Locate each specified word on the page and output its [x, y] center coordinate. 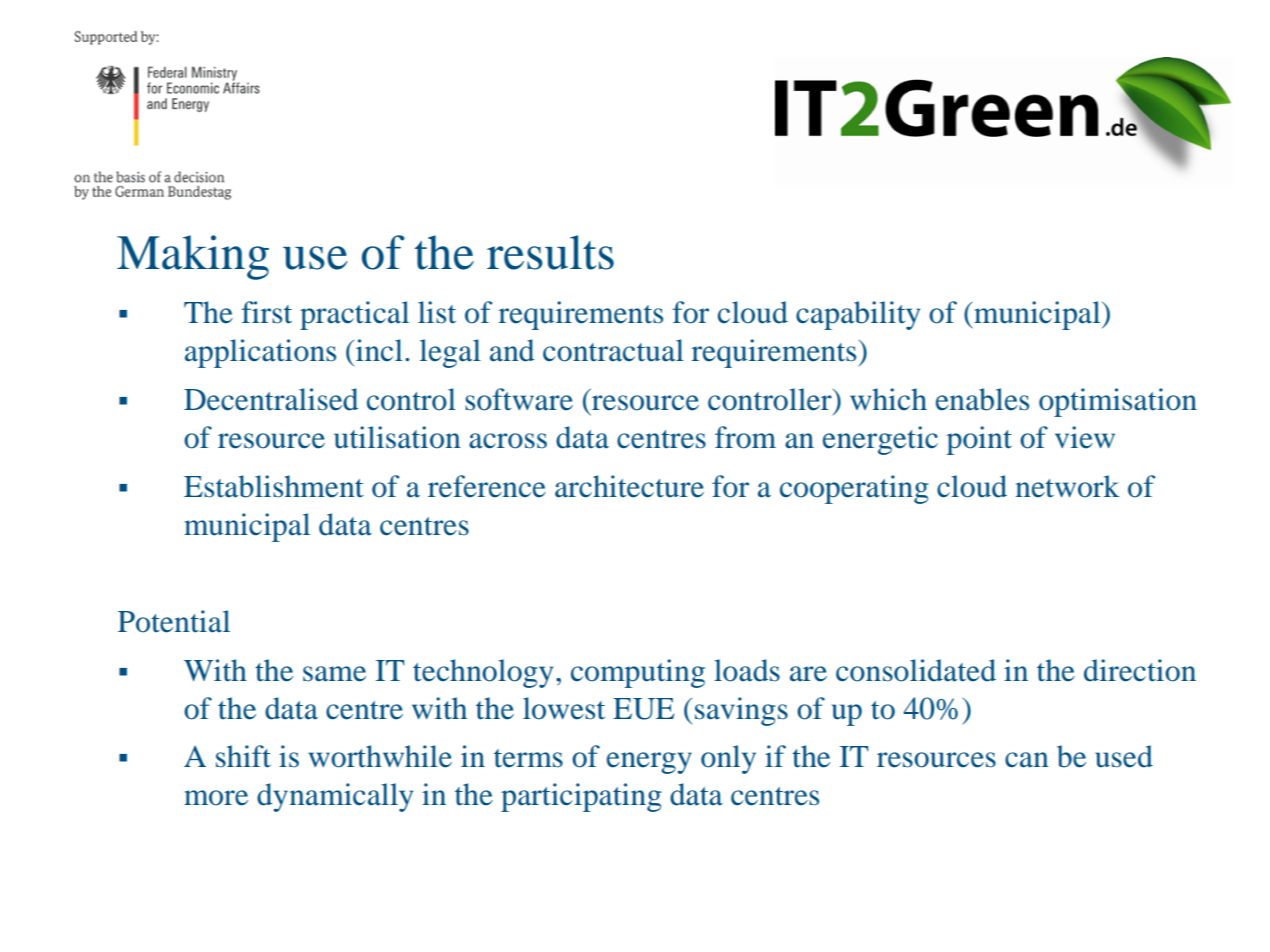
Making [193, 257]
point [979, 440]
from [745, 437]
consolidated [916, 670]
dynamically [335, 797]
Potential [174, 621]
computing [638, 673]
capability [858, 315]
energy [649, 763]
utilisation [397, 437]
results [550, 252]
